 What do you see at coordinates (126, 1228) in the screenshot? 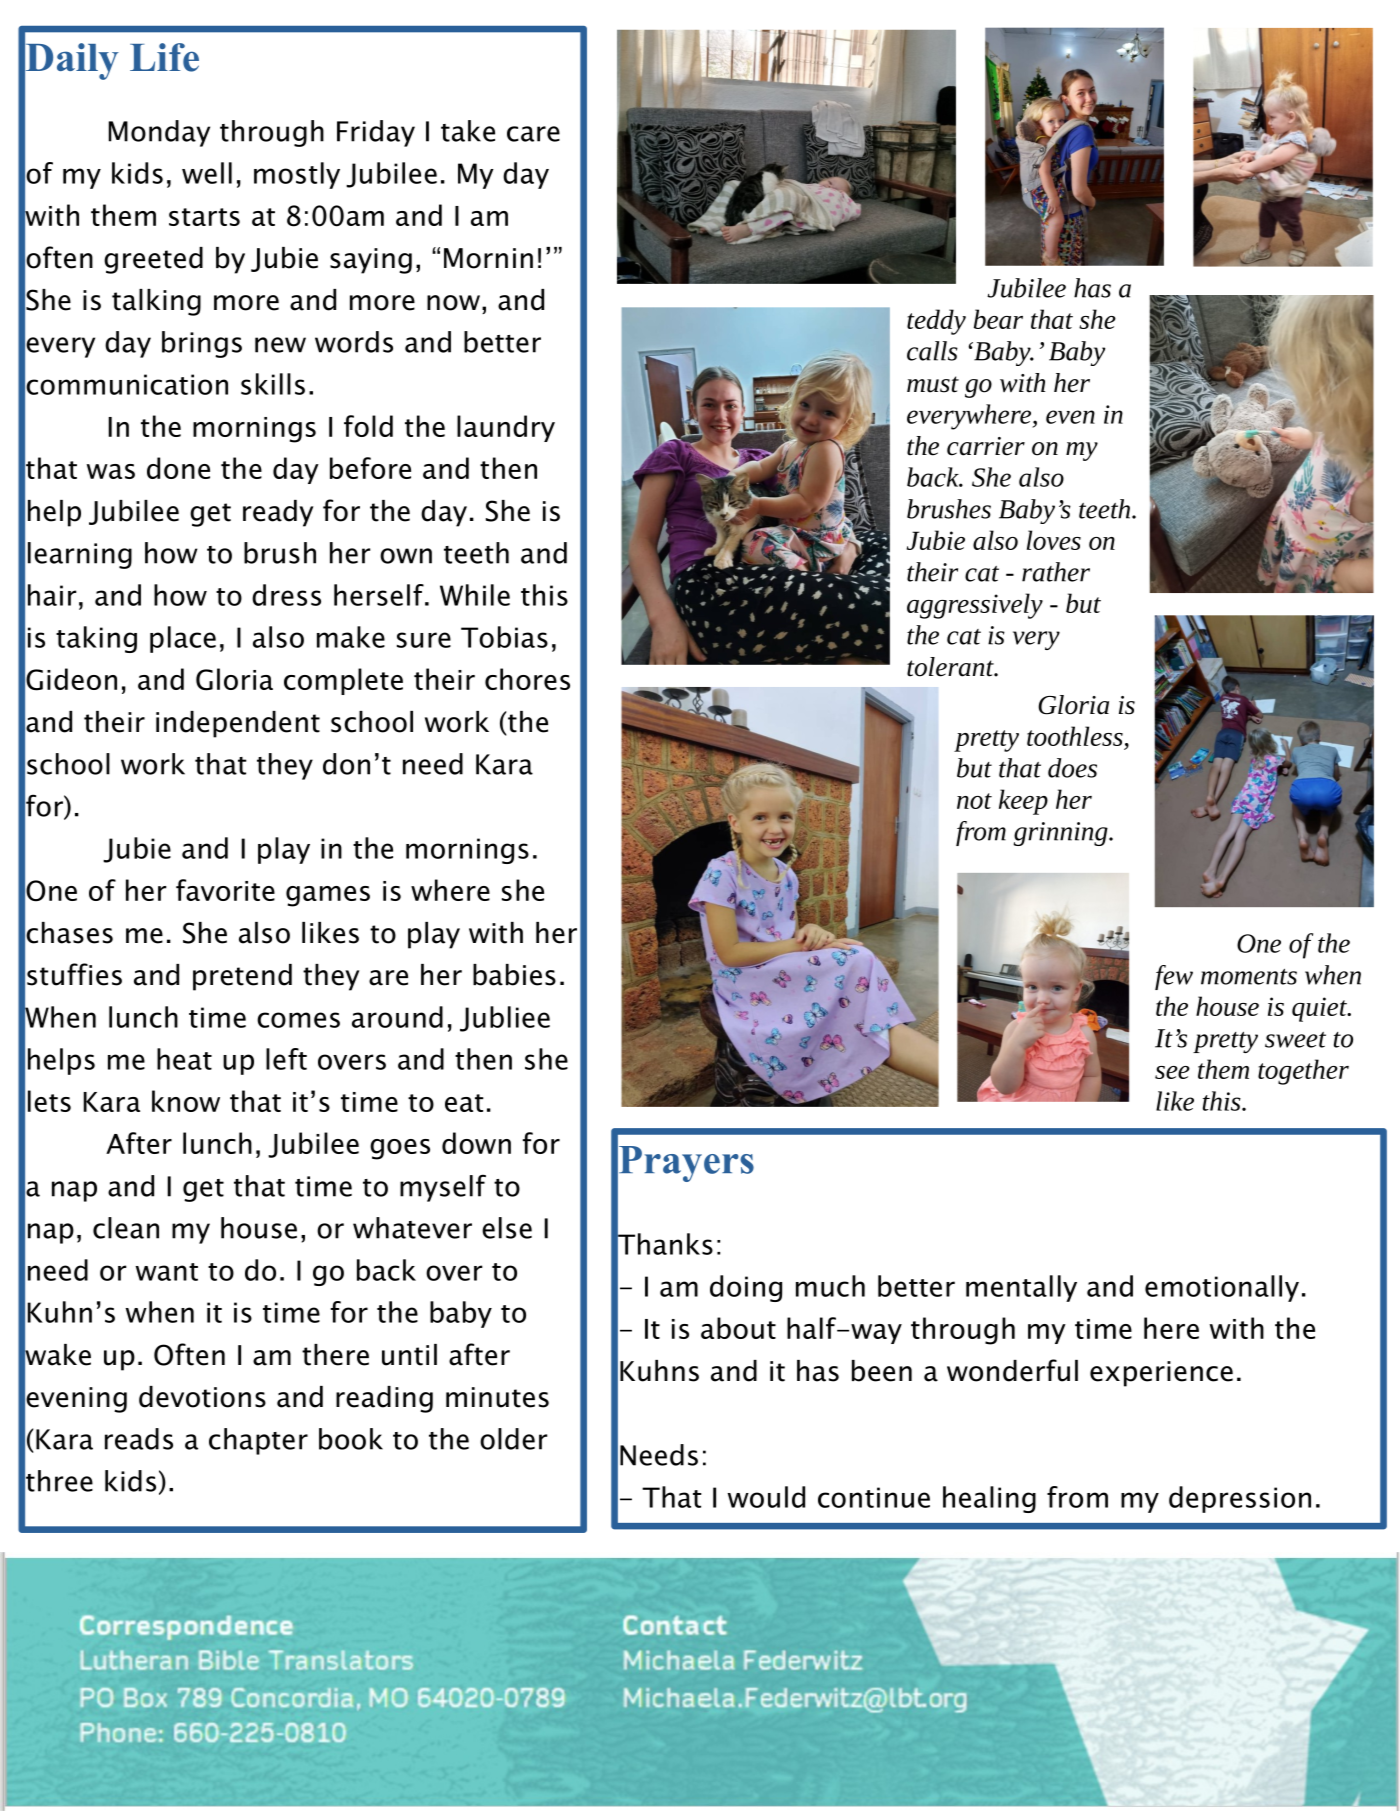
I see `clean` at bounding box center [126, 1228].
